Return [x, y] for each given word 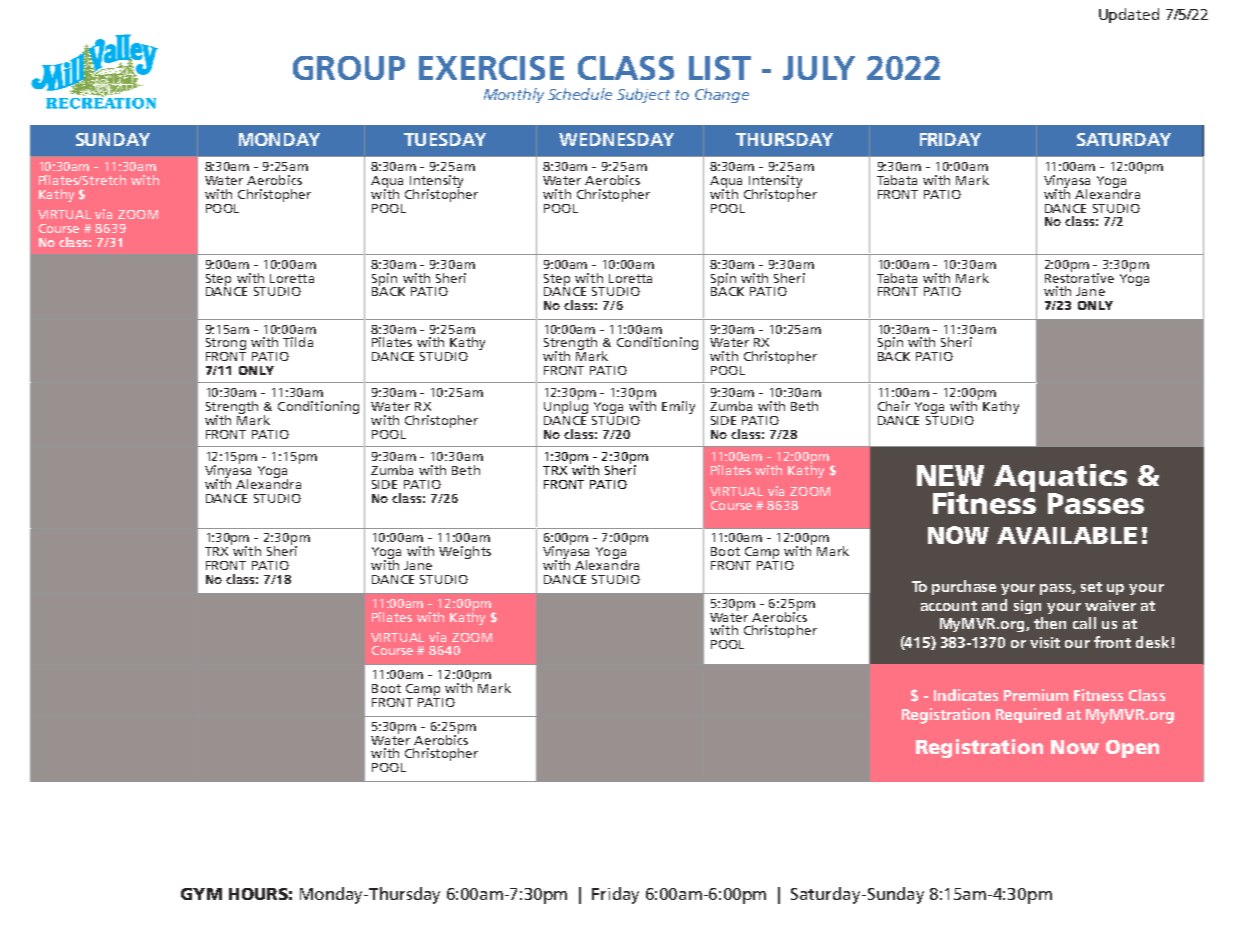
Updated [1129, 15]
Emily [678, 407]
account [949, 606]
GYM [201, 894]
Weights [465, 552]
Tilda [298, 342]
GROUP [349, 68]
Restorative [1079, 276]
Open [1132, 749]
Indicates [966, 695]
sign [1027, 607]
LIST [720, 68]
